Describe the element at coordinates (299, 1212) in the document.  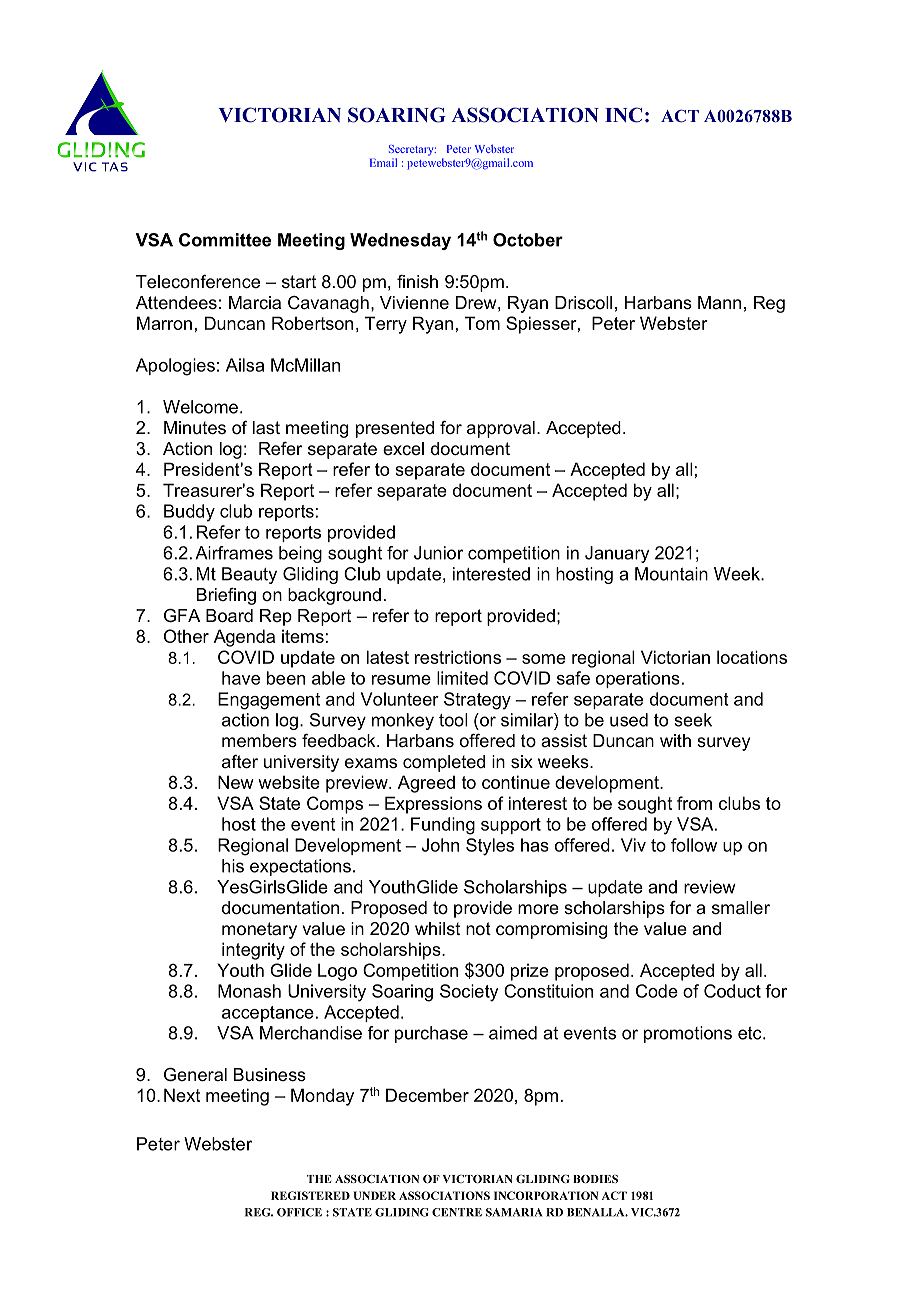
I see `OFFICE` at that location.
